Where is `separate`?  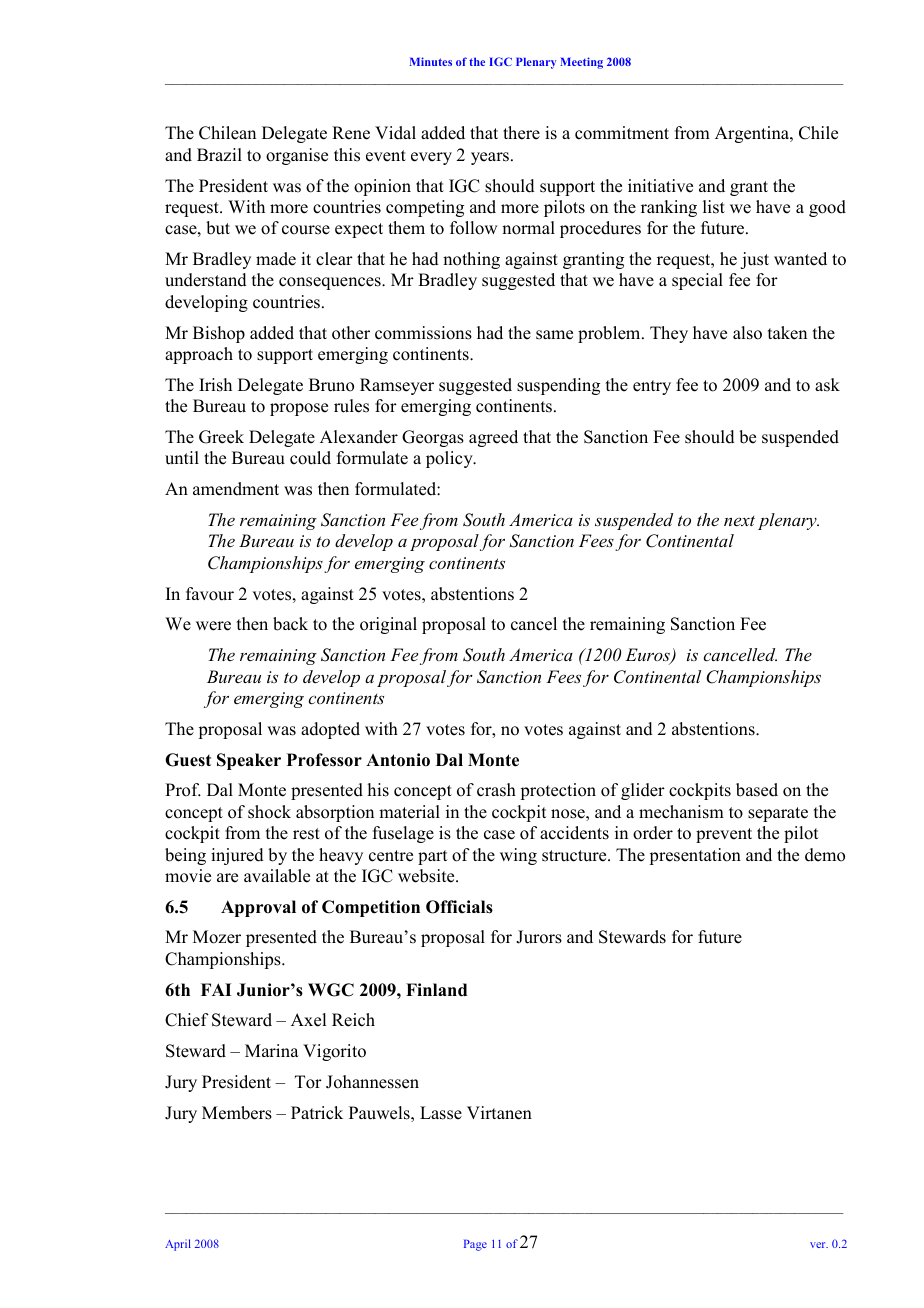 separate is located at coordinates (778, 814).
